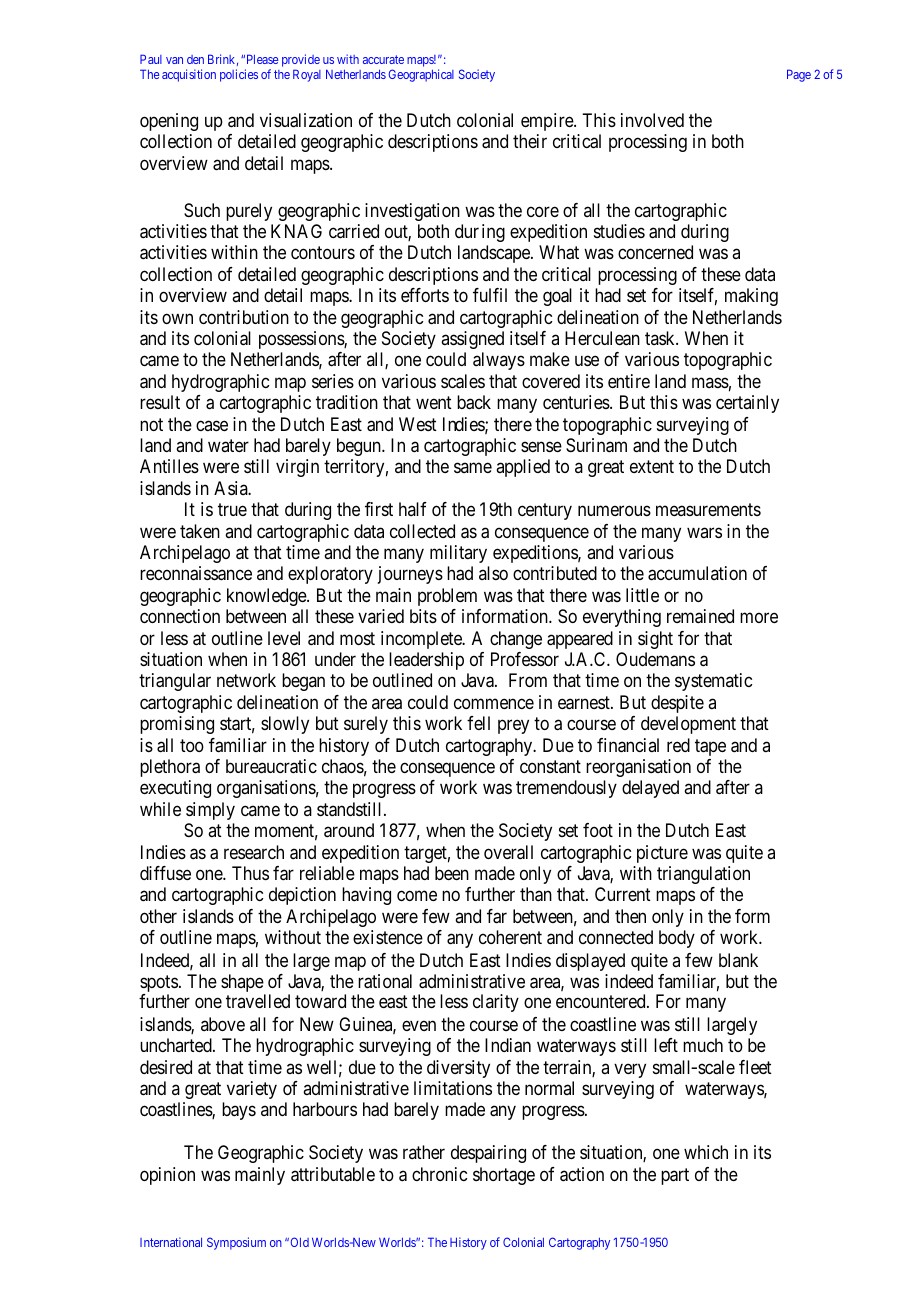 This screenshot has width=924, height=1307. I want to click on connection, so click(180, 616).
